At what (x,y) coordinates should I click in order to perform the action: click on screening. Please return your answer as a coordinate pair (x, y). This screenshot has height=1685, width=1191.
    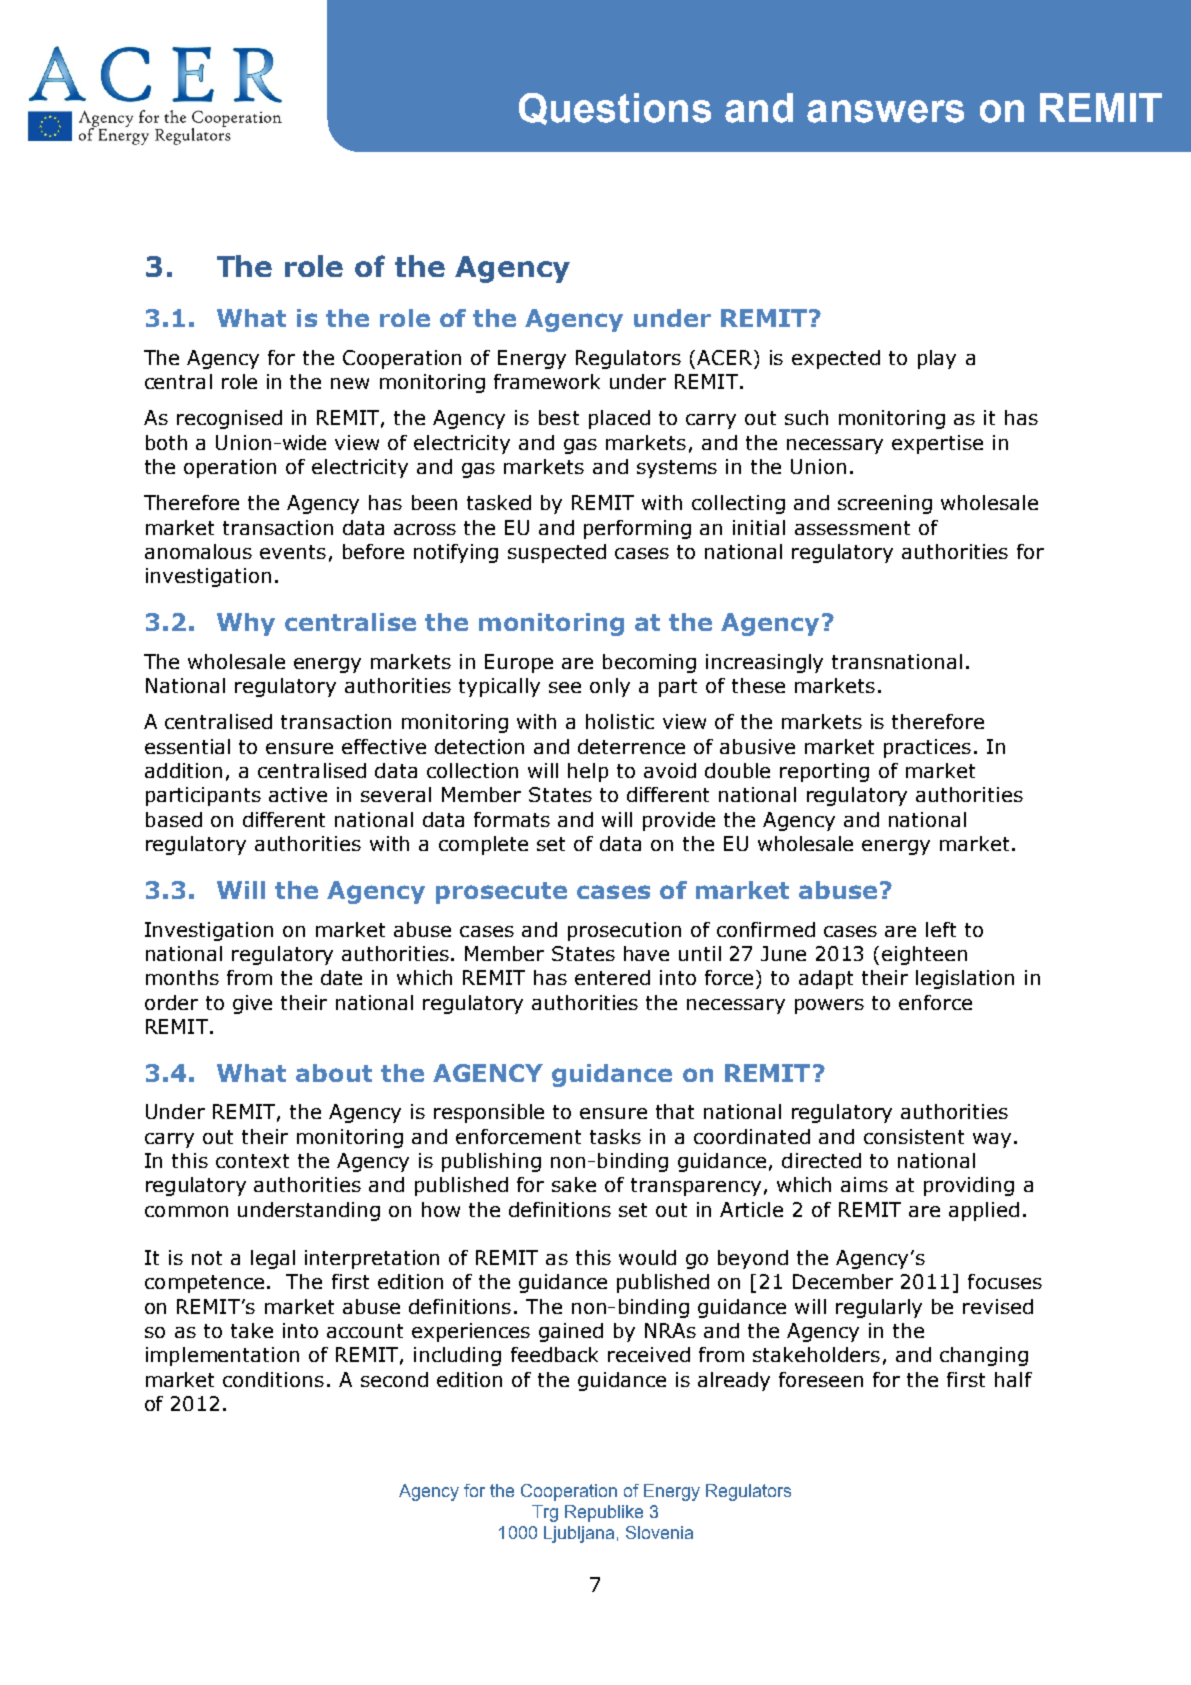
    Looking at the image, I should click on (885, 504).
